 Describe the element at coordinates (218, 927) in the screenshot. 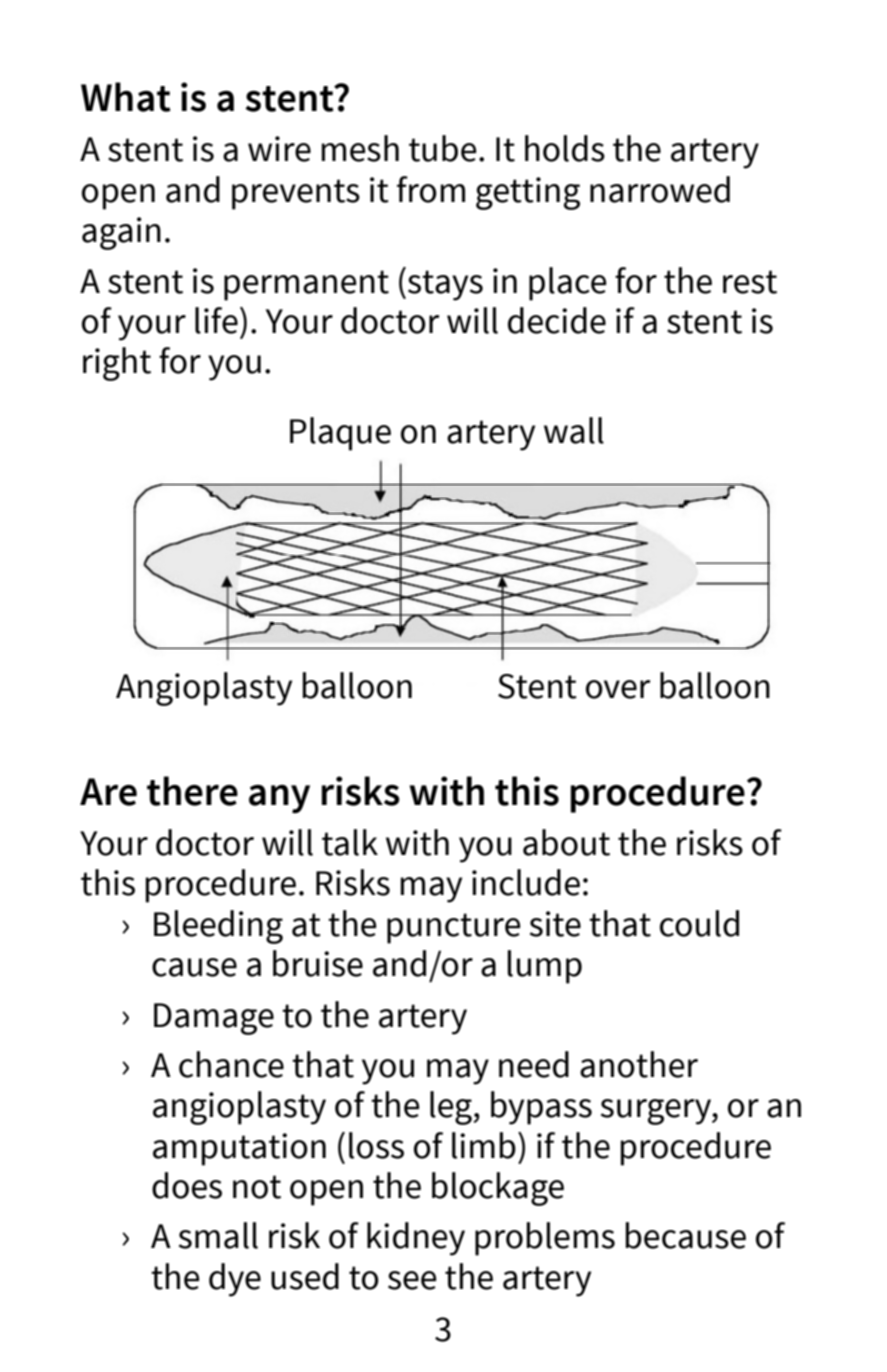

I see `Bleeding` at that location.
